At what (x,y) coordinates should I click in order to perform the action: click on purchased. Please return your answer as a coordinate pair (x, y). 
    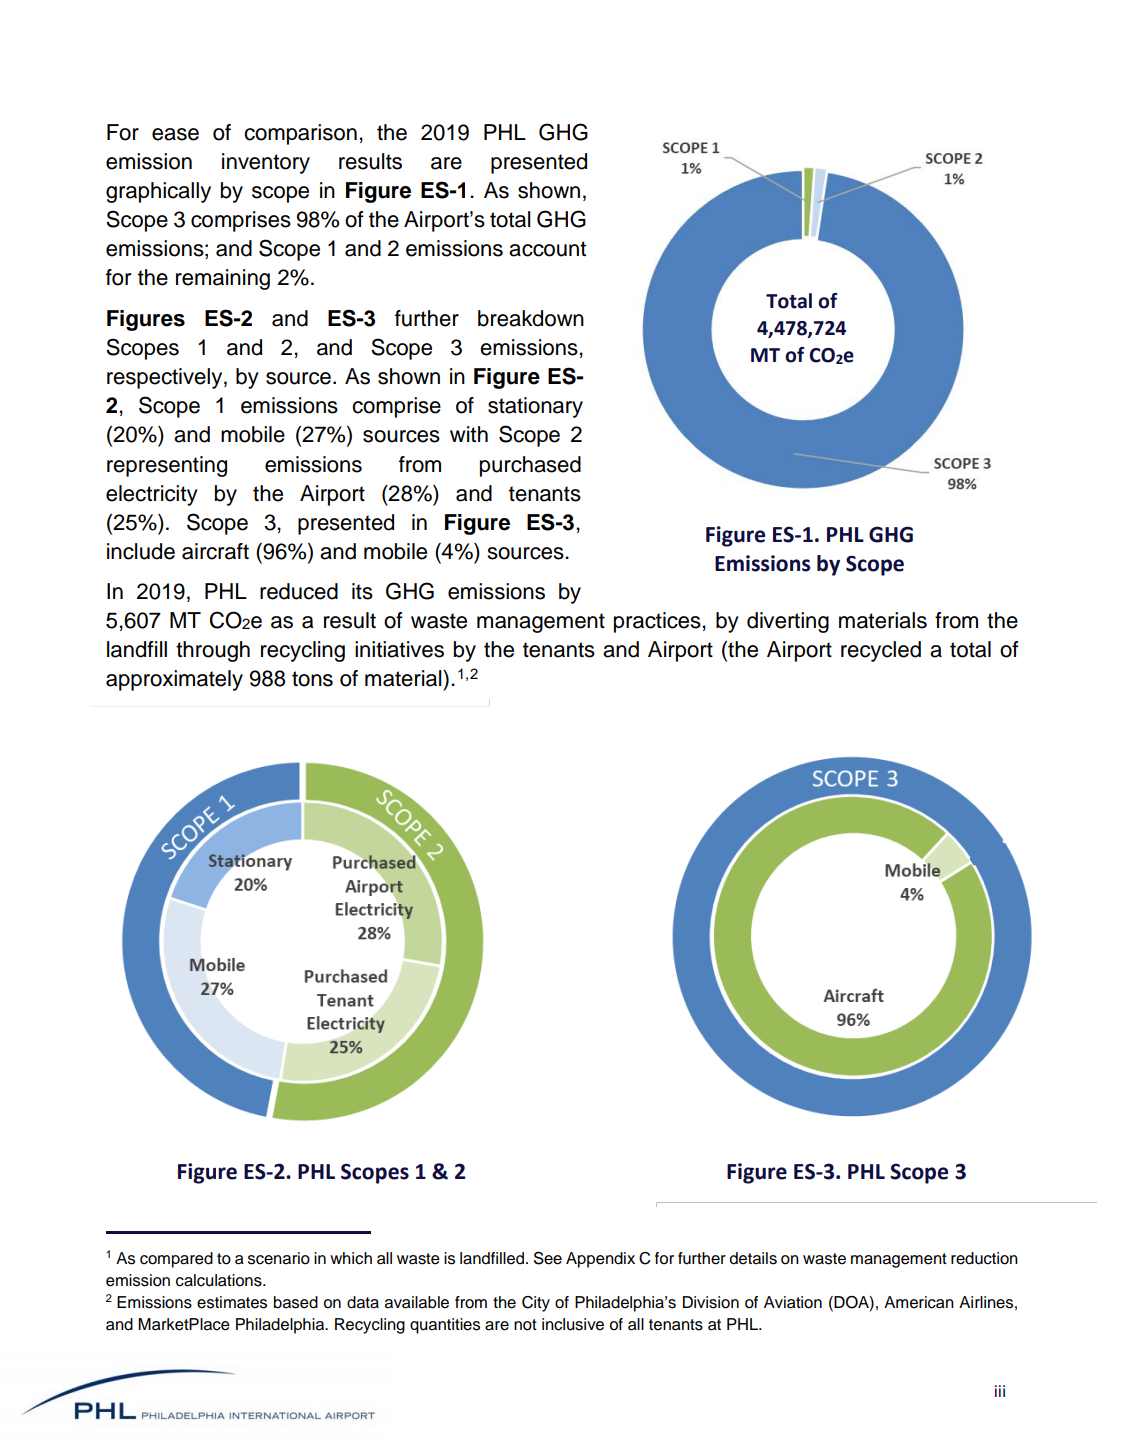
    Looking at the image, I should click on (530, 466).
